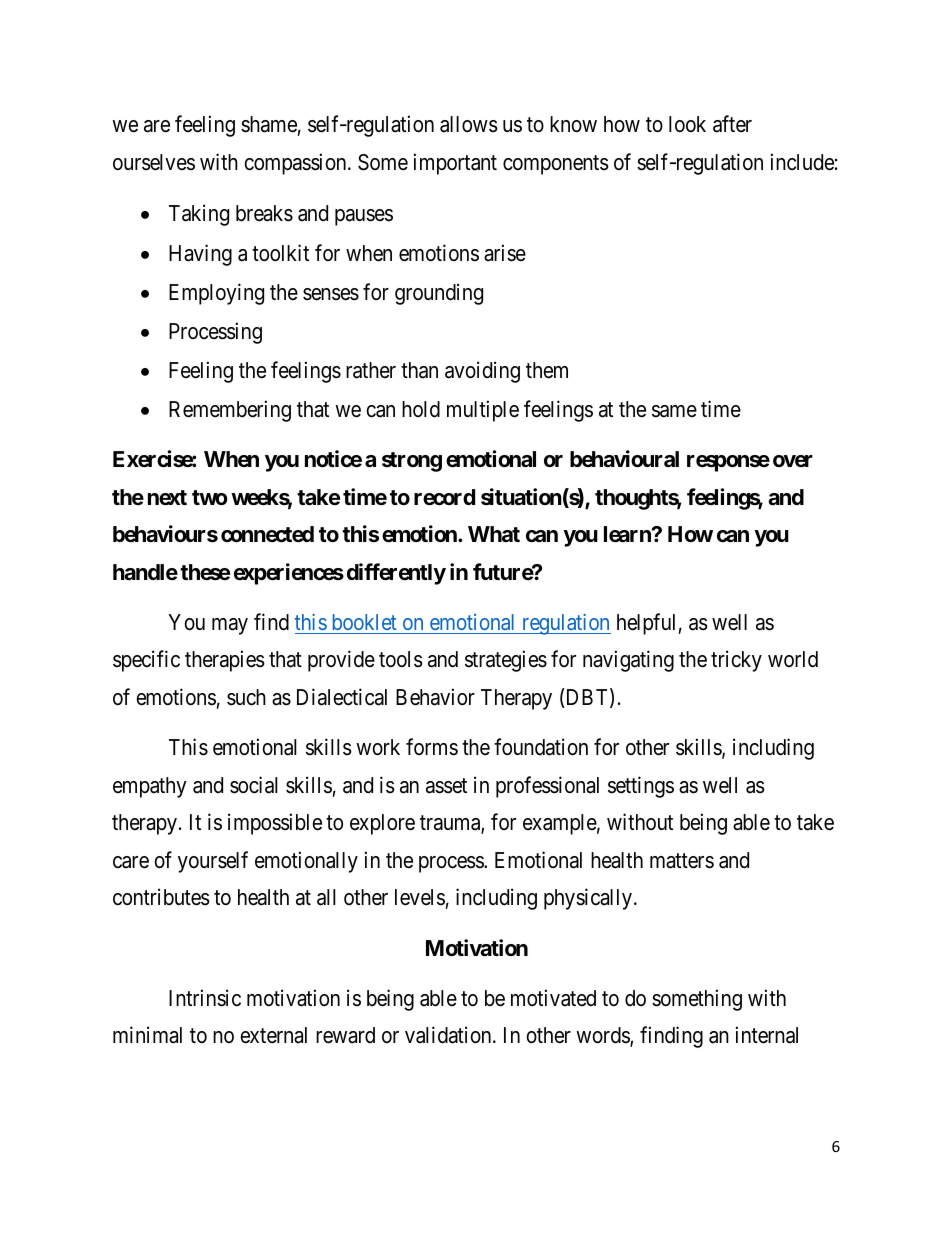  Describe the element at coordinates (674, 411) in the page. I see `same` at that location.
